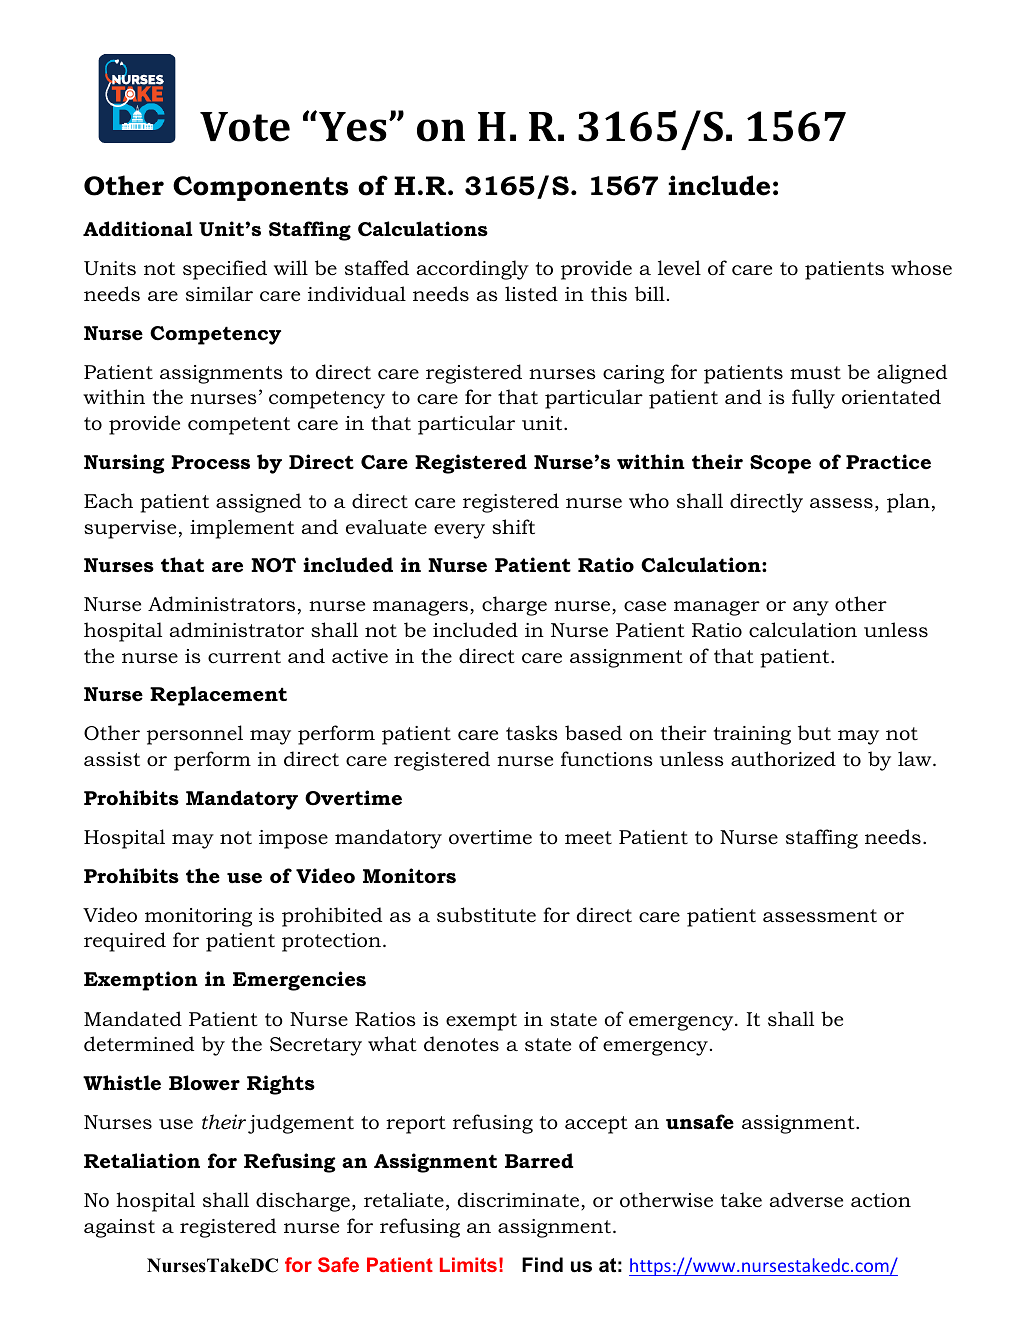 The image size is (1029, 1331). Describe the element at coordinates (921, 268) in the document. I see `whose` at that location.
